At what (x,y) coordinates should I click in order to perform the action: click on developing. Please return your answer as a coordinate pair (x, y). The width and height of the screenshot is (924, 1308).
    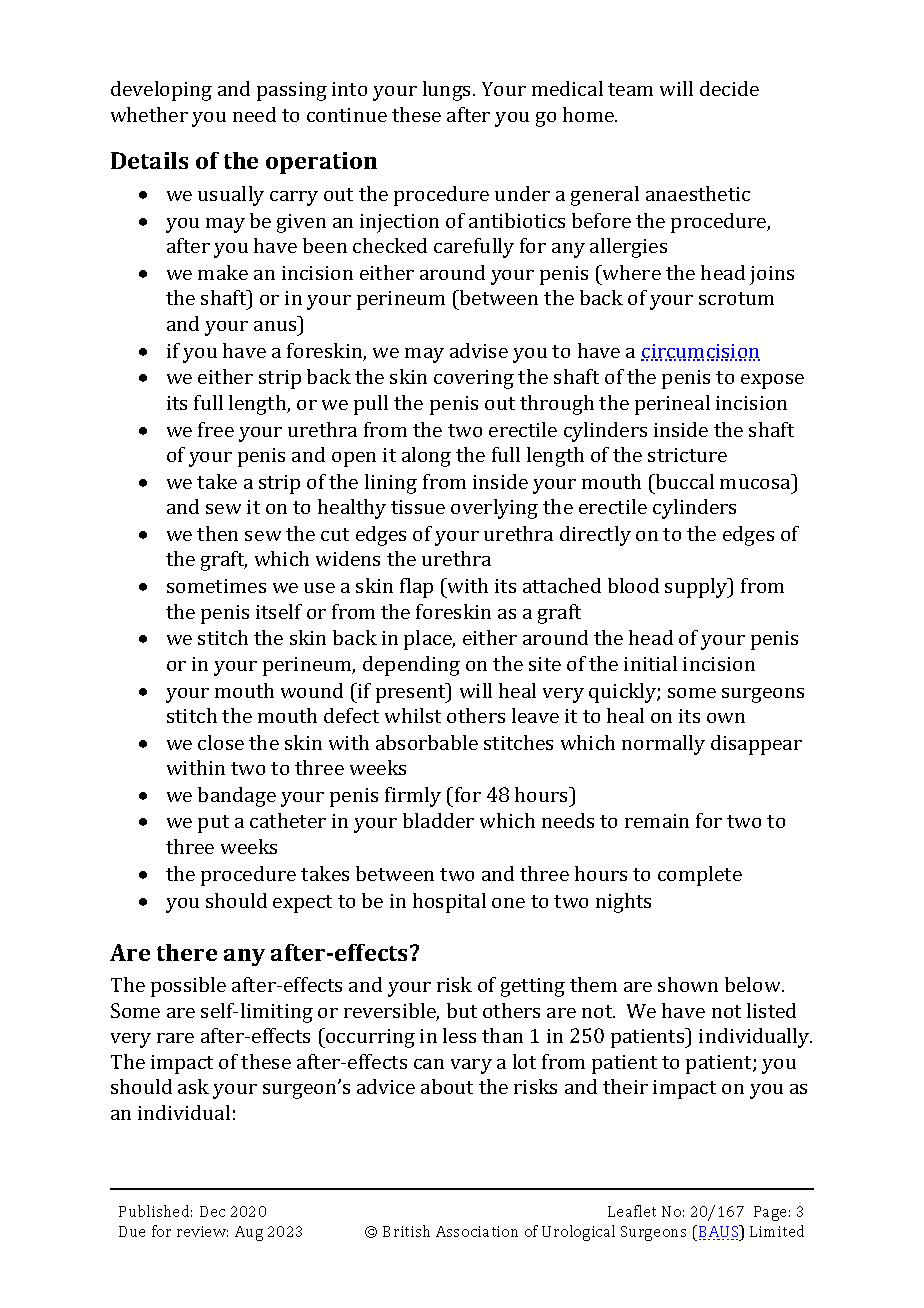
    Looking at the image, I should click on (161, 91).
